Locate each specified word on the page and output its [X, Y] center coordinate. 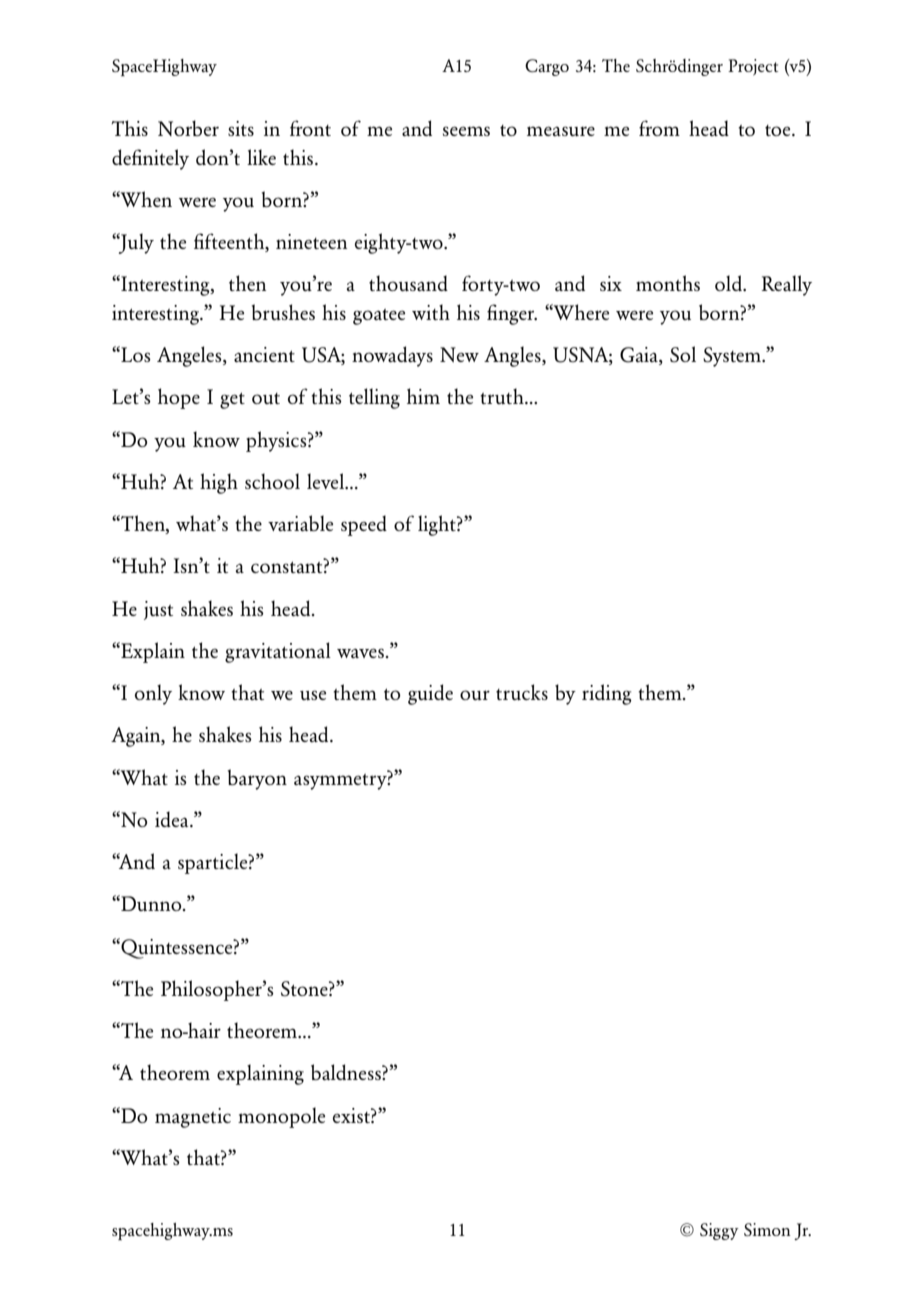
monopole [281, 1117]
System [733, 357]
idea [173, 819]
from [659, 128]
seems [466, 131]
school [272, 481]
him [423, 396]
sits [241, 128]
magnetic [193, 1118]
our [475, 695]
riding [607, 694]
